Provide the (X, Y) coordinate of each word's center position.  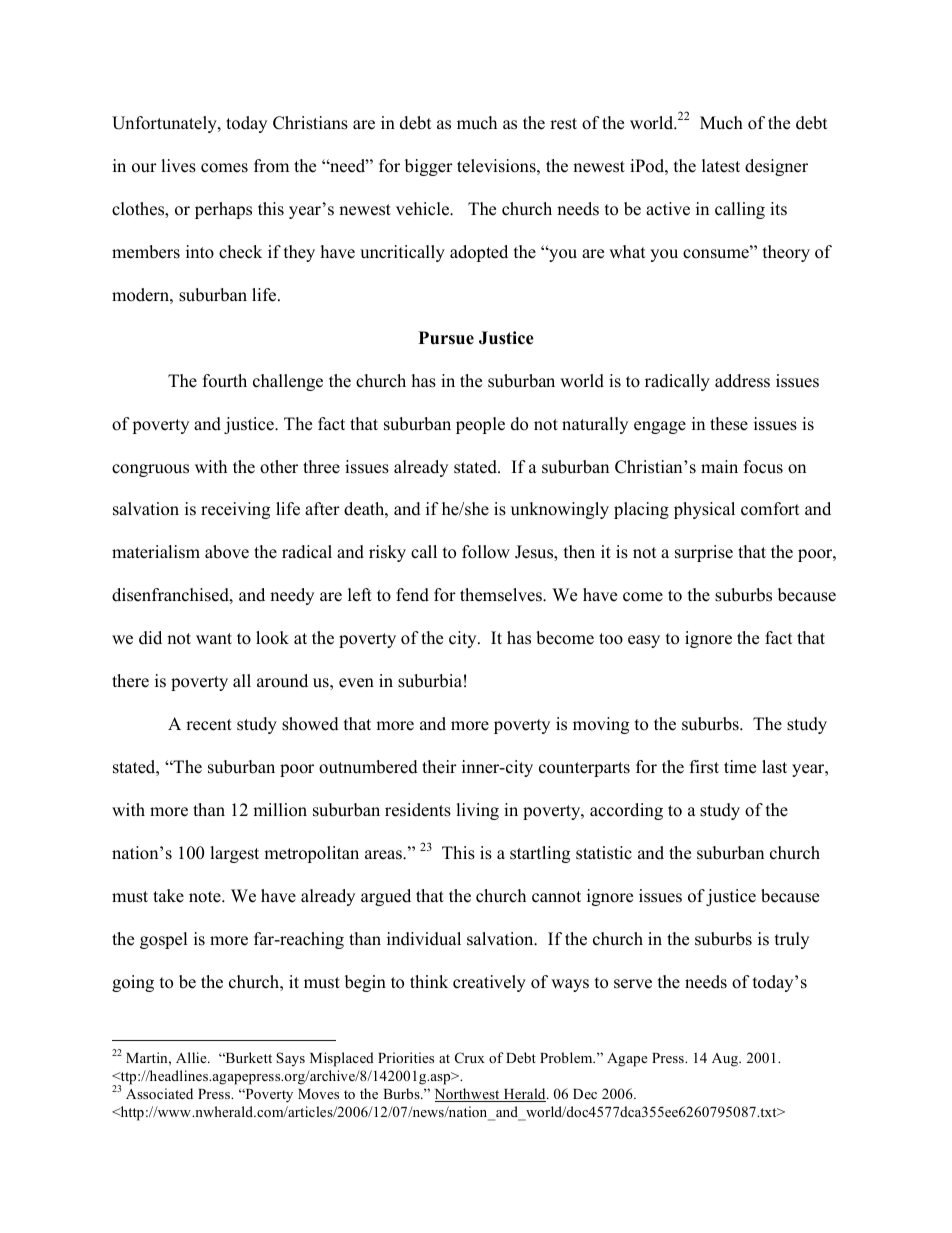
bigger (429, 167)
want (214, 638)
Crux (470, 1058)
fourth (225, 381)
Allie (192, 1057)
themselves (502, 595)
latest (721, 166)
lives (178, 166)
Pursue (446, 338)
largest (234, 854)
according (626, 811)
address (742, 381)
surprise (704, 553)
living (477, 811)
